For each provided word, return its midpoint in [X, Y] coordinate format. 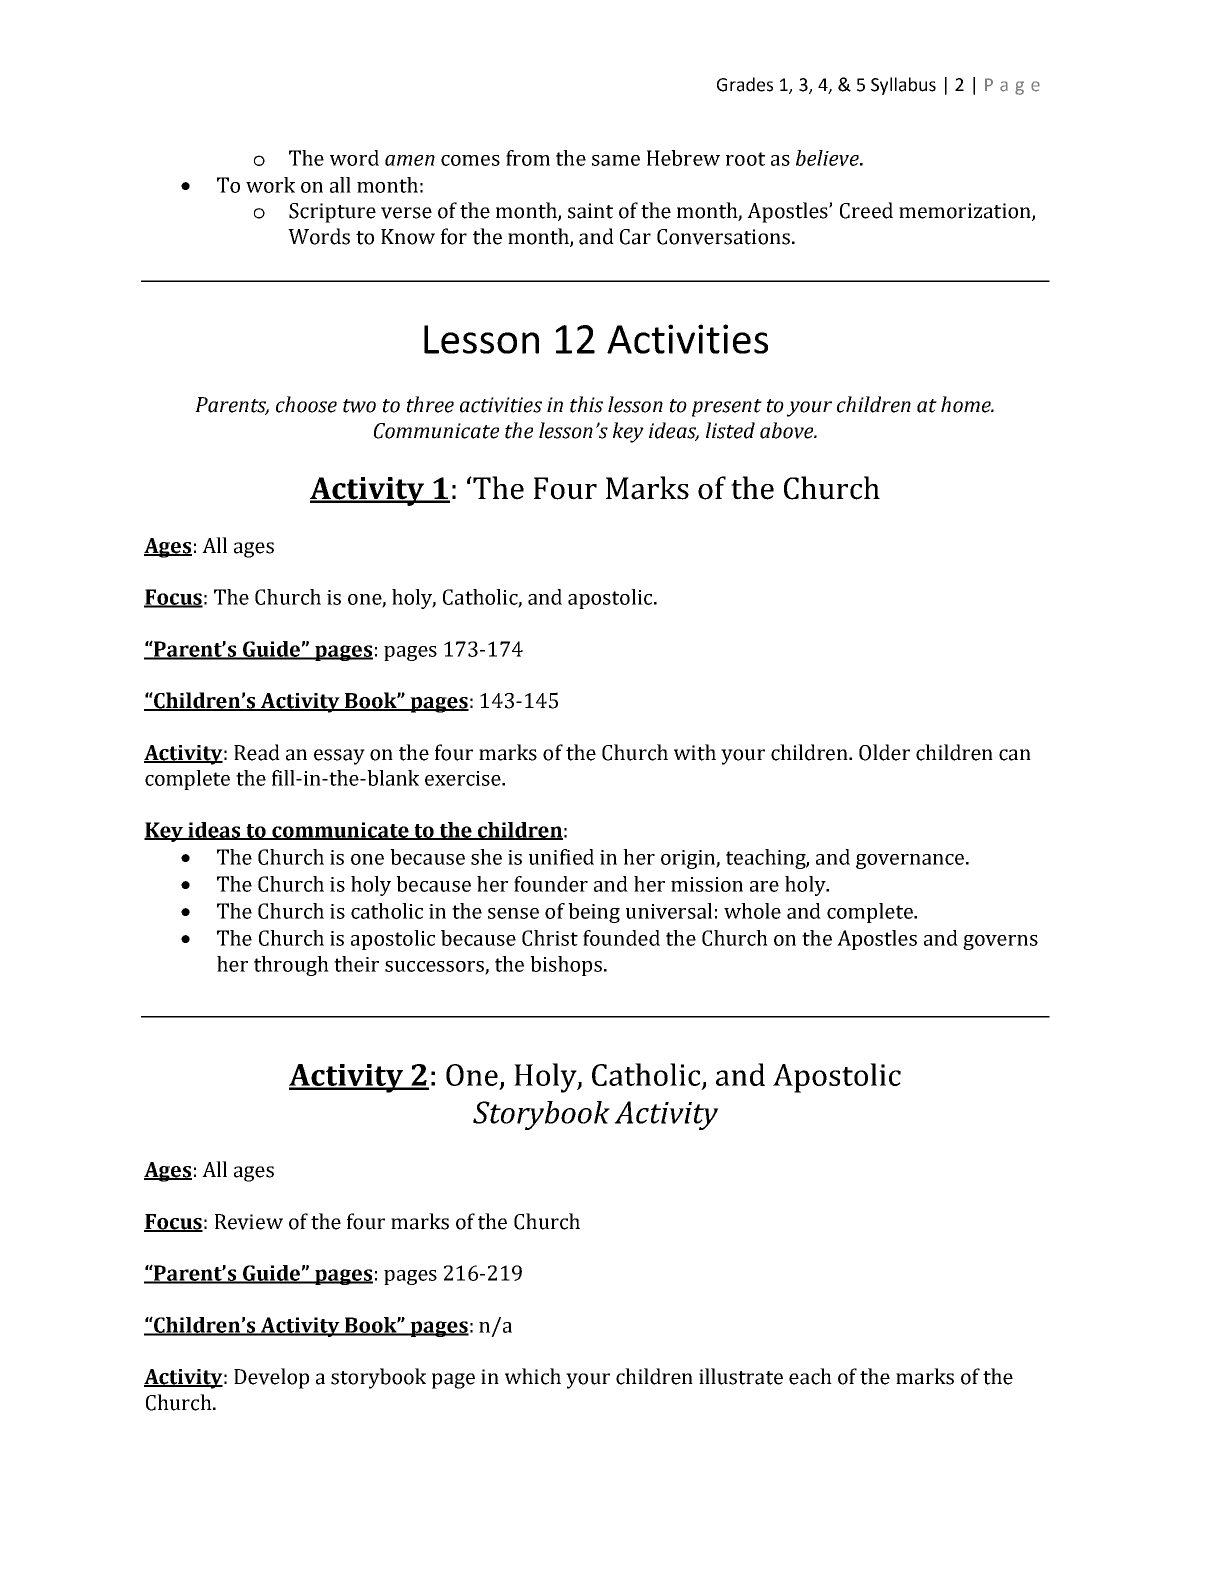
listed [730, 430]
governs [1000, 942]
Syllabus [903, 86]
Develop [271, 1378]
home [967, 404]
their [356, 964]
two [359, 406]
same [616, 160]
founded [621, 938]
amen [410, 160]
